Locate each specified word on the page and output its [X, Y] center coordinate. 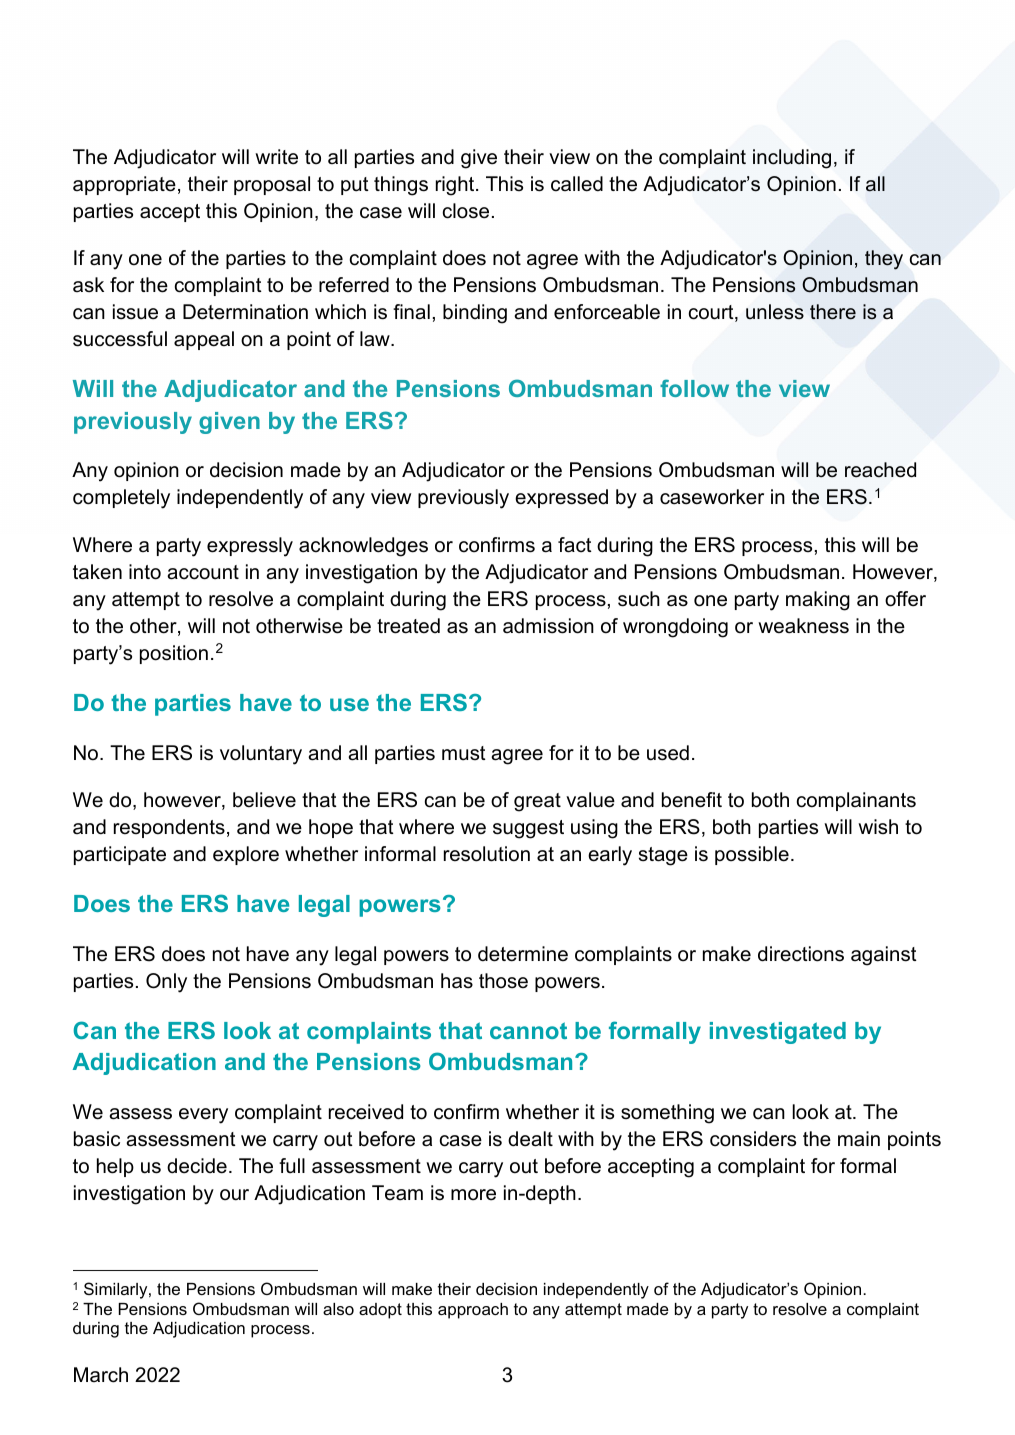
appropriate [124, 185]
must [464, 753]
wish [878, 826]
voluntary [261, 755]
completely [121, 499]
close [466, 211]
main [859, 1139]
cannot [528, 1030]
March [101, 1375]
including [792, 159]
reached [880, 470]
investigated [778, 1033]
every [203, 1116]
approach [473, 1311]
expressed [561, 498]
